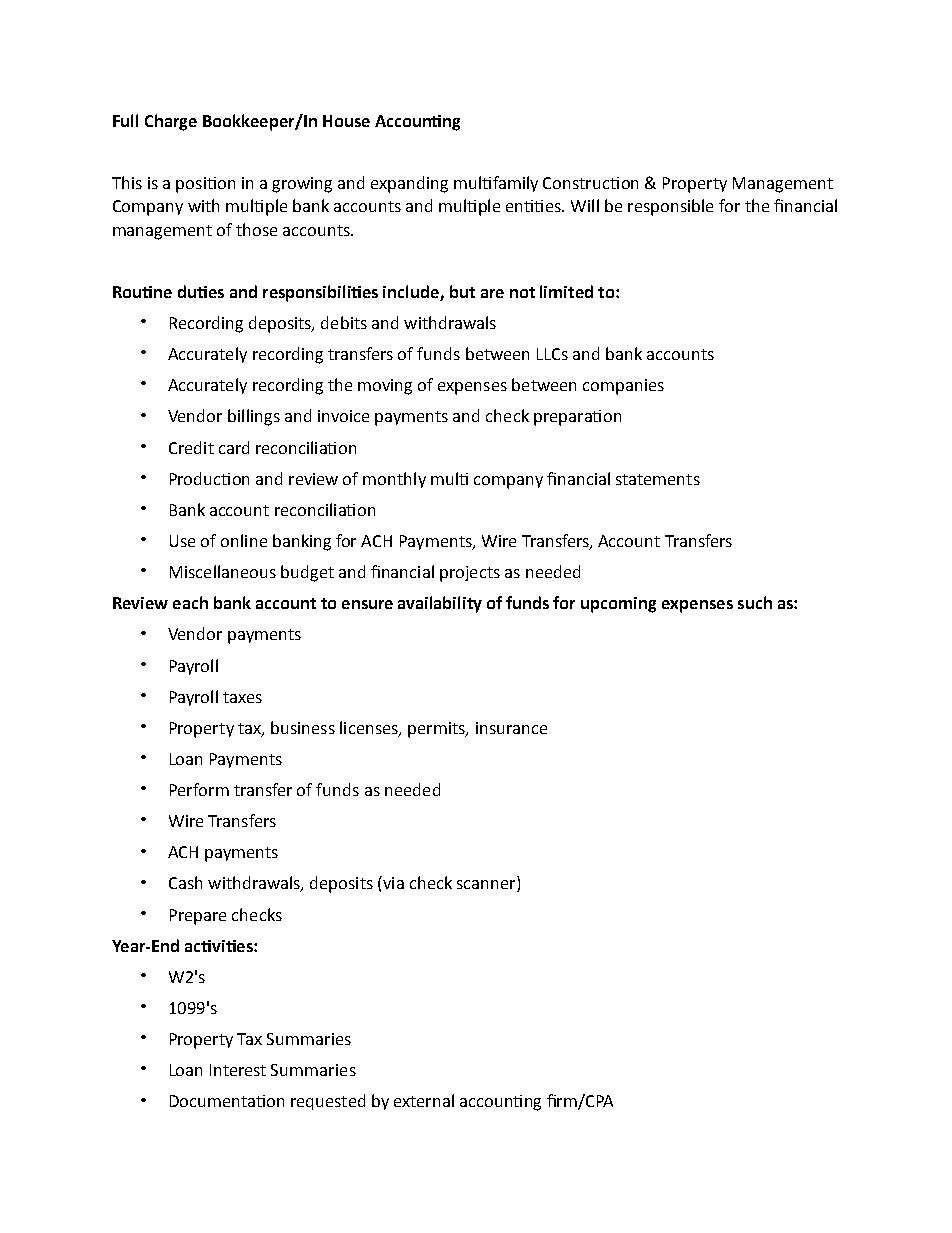  What do you see at coordinates (185, 882) in the screenshot?
I see `Cash` at bounding box center [185, 882].
